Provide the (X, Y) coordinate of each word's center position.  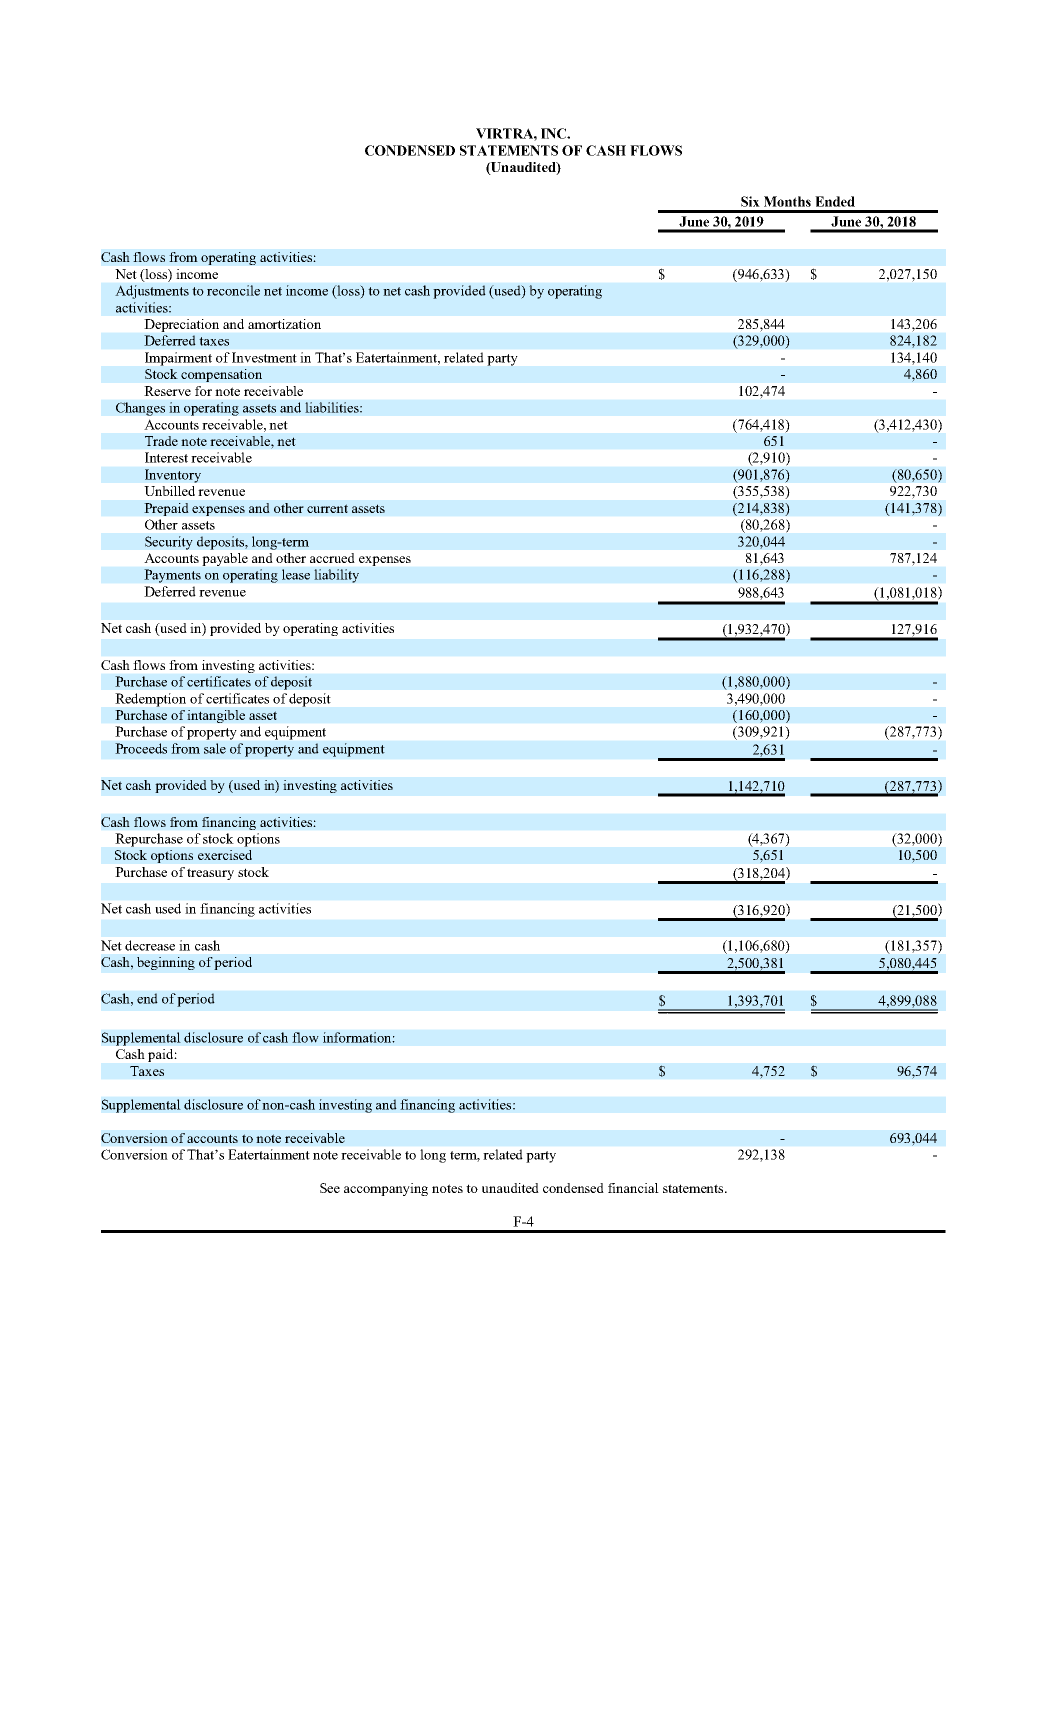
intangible (216, 716)
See (330, 1188)
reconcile (233, 290)
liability (336, 576)
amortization (284, 324)
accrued (332, 558)
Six (750, 201)
